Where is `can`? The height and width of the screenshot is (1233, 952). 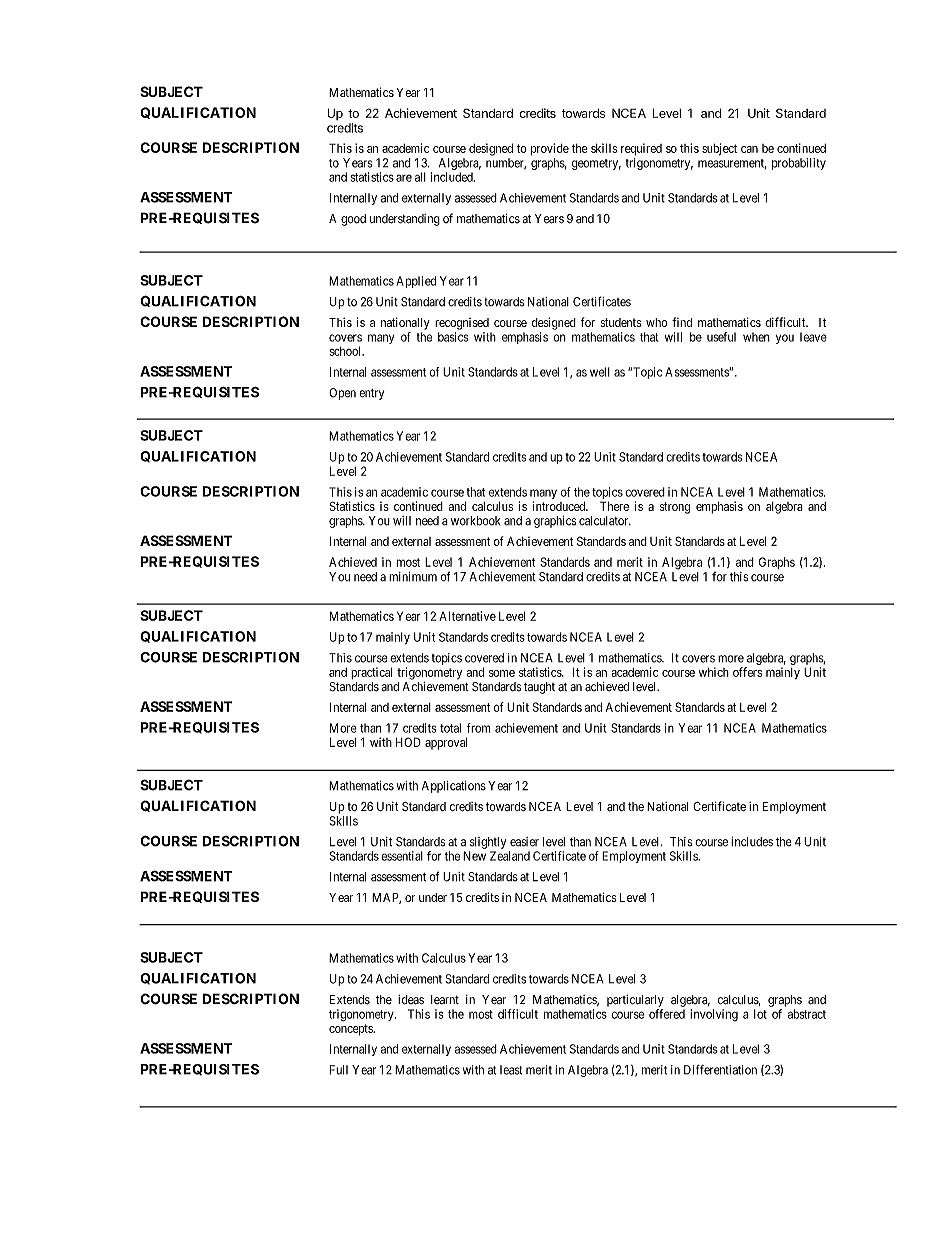
can is located at coordinates (749, 149).
